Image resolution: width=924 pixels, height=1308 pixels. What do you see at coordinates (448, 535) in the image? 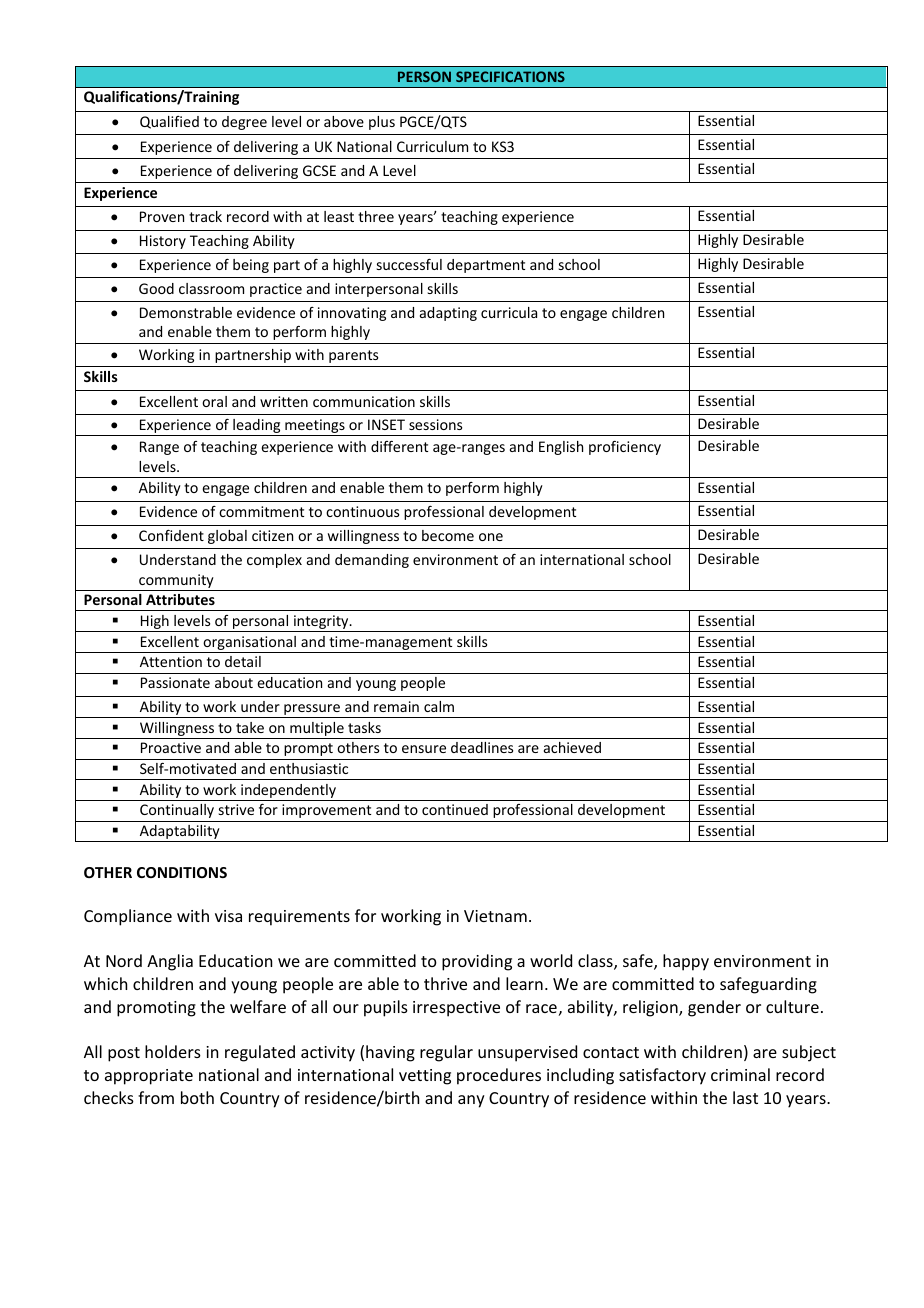
I see `become` at bounding box center [448, 535].
